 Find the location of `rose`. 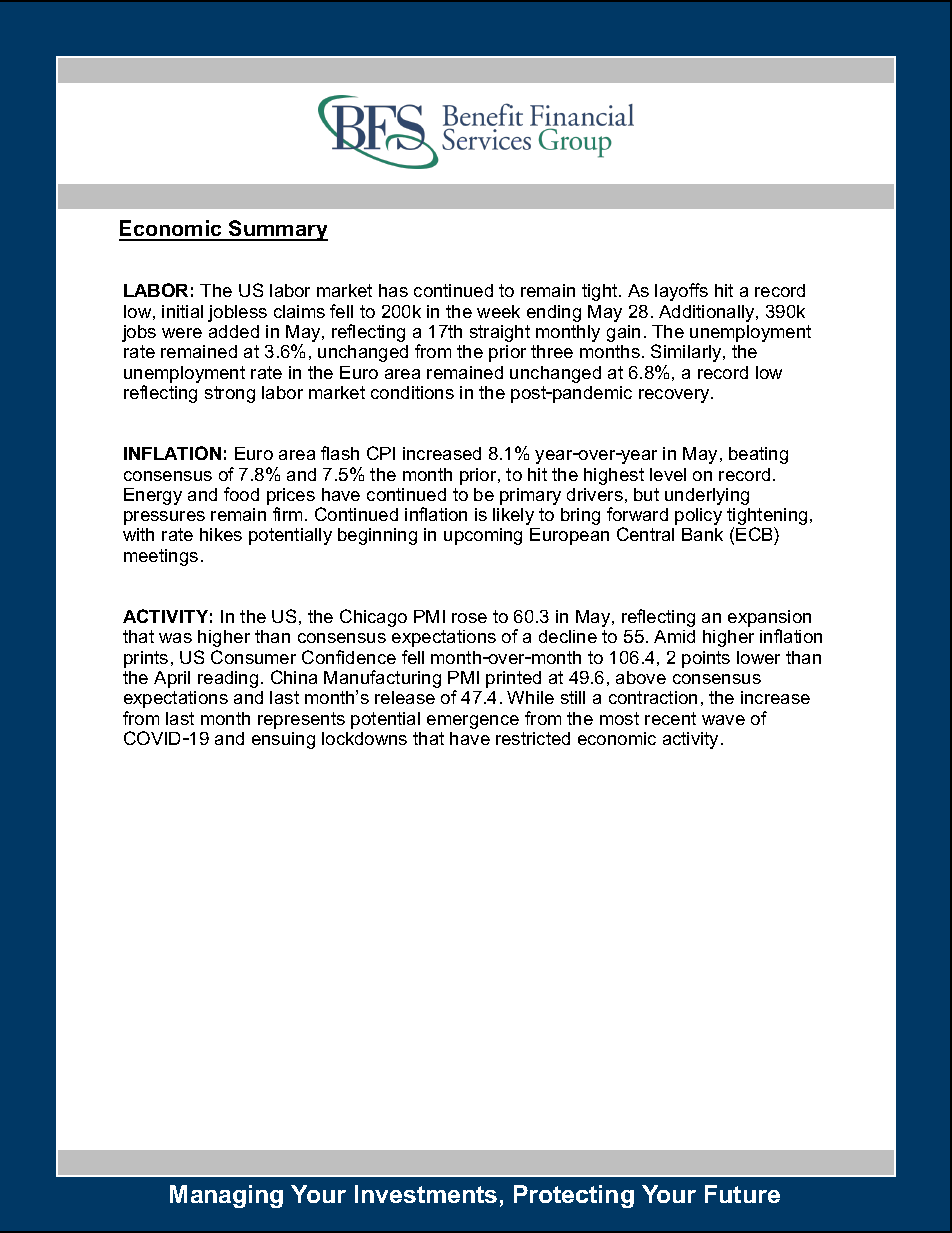

rose is located at coordinates (469, 618).
